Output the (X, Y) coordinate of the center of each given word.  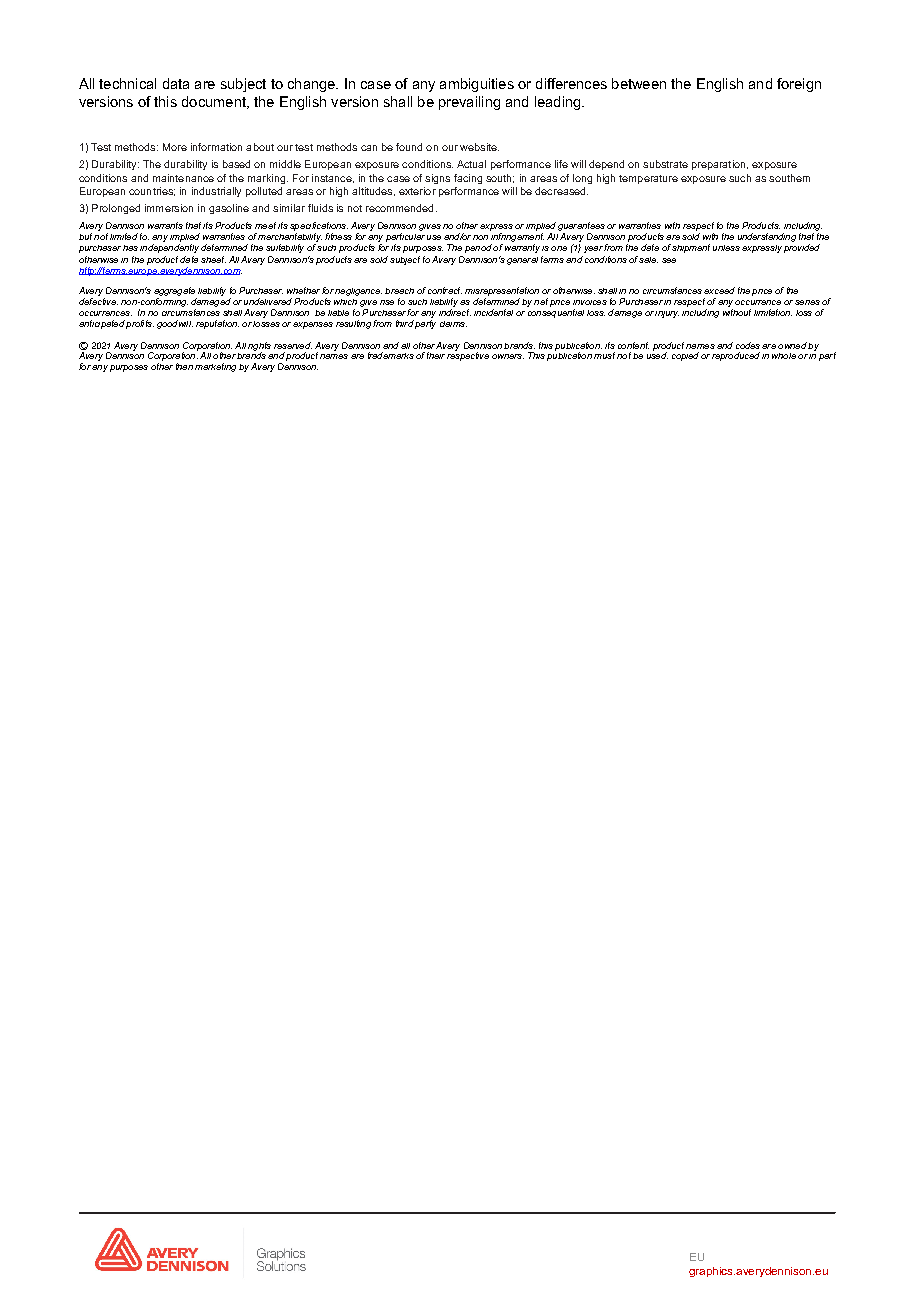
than (184, 366)
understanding (767, 237)
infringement (517, 239)
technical (127, 83)
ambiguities (477, 85)
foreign (799, 85)
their (436, 355)
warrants (165, 225)
